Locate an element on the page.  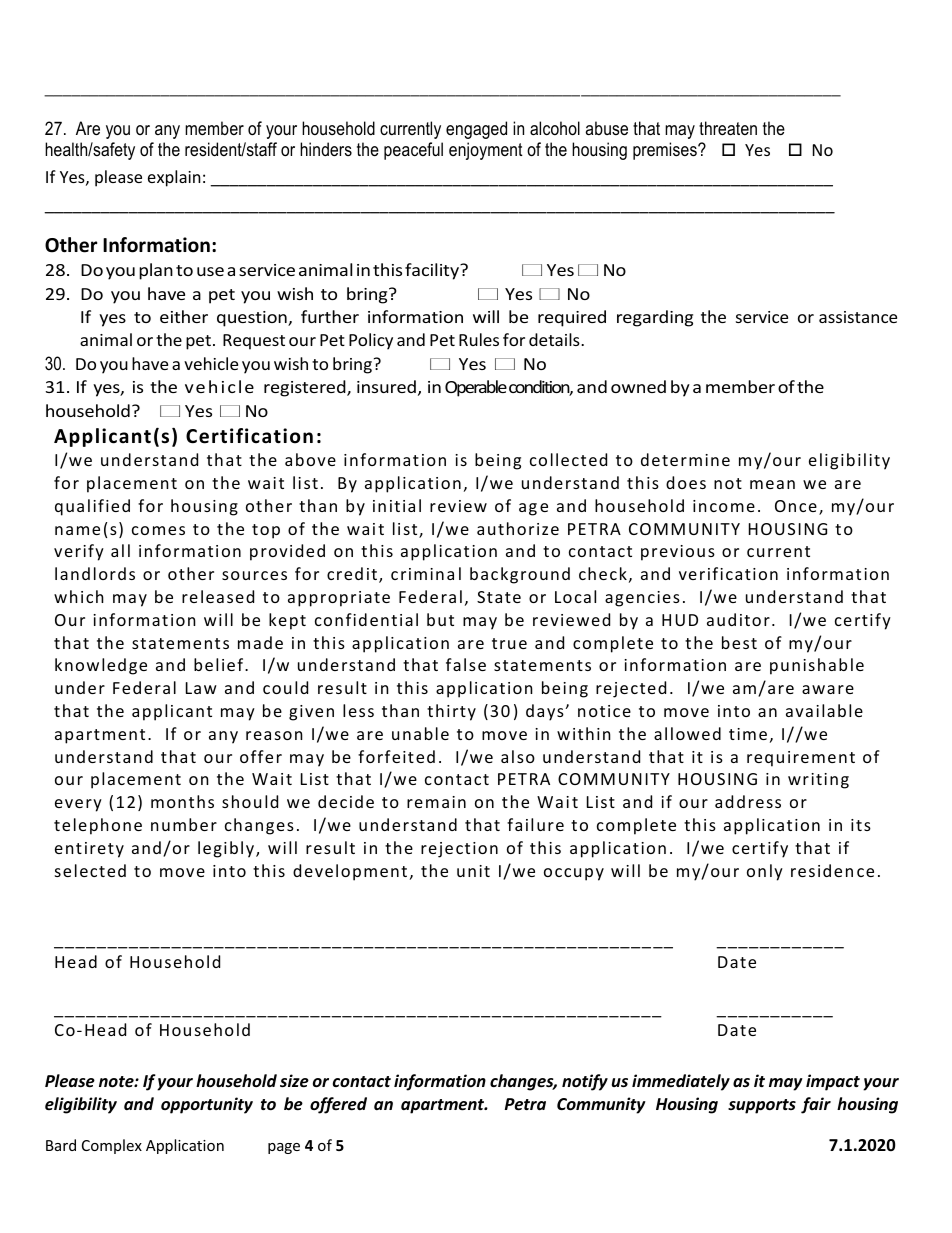
threaten is located at coordinates (728, 128).
